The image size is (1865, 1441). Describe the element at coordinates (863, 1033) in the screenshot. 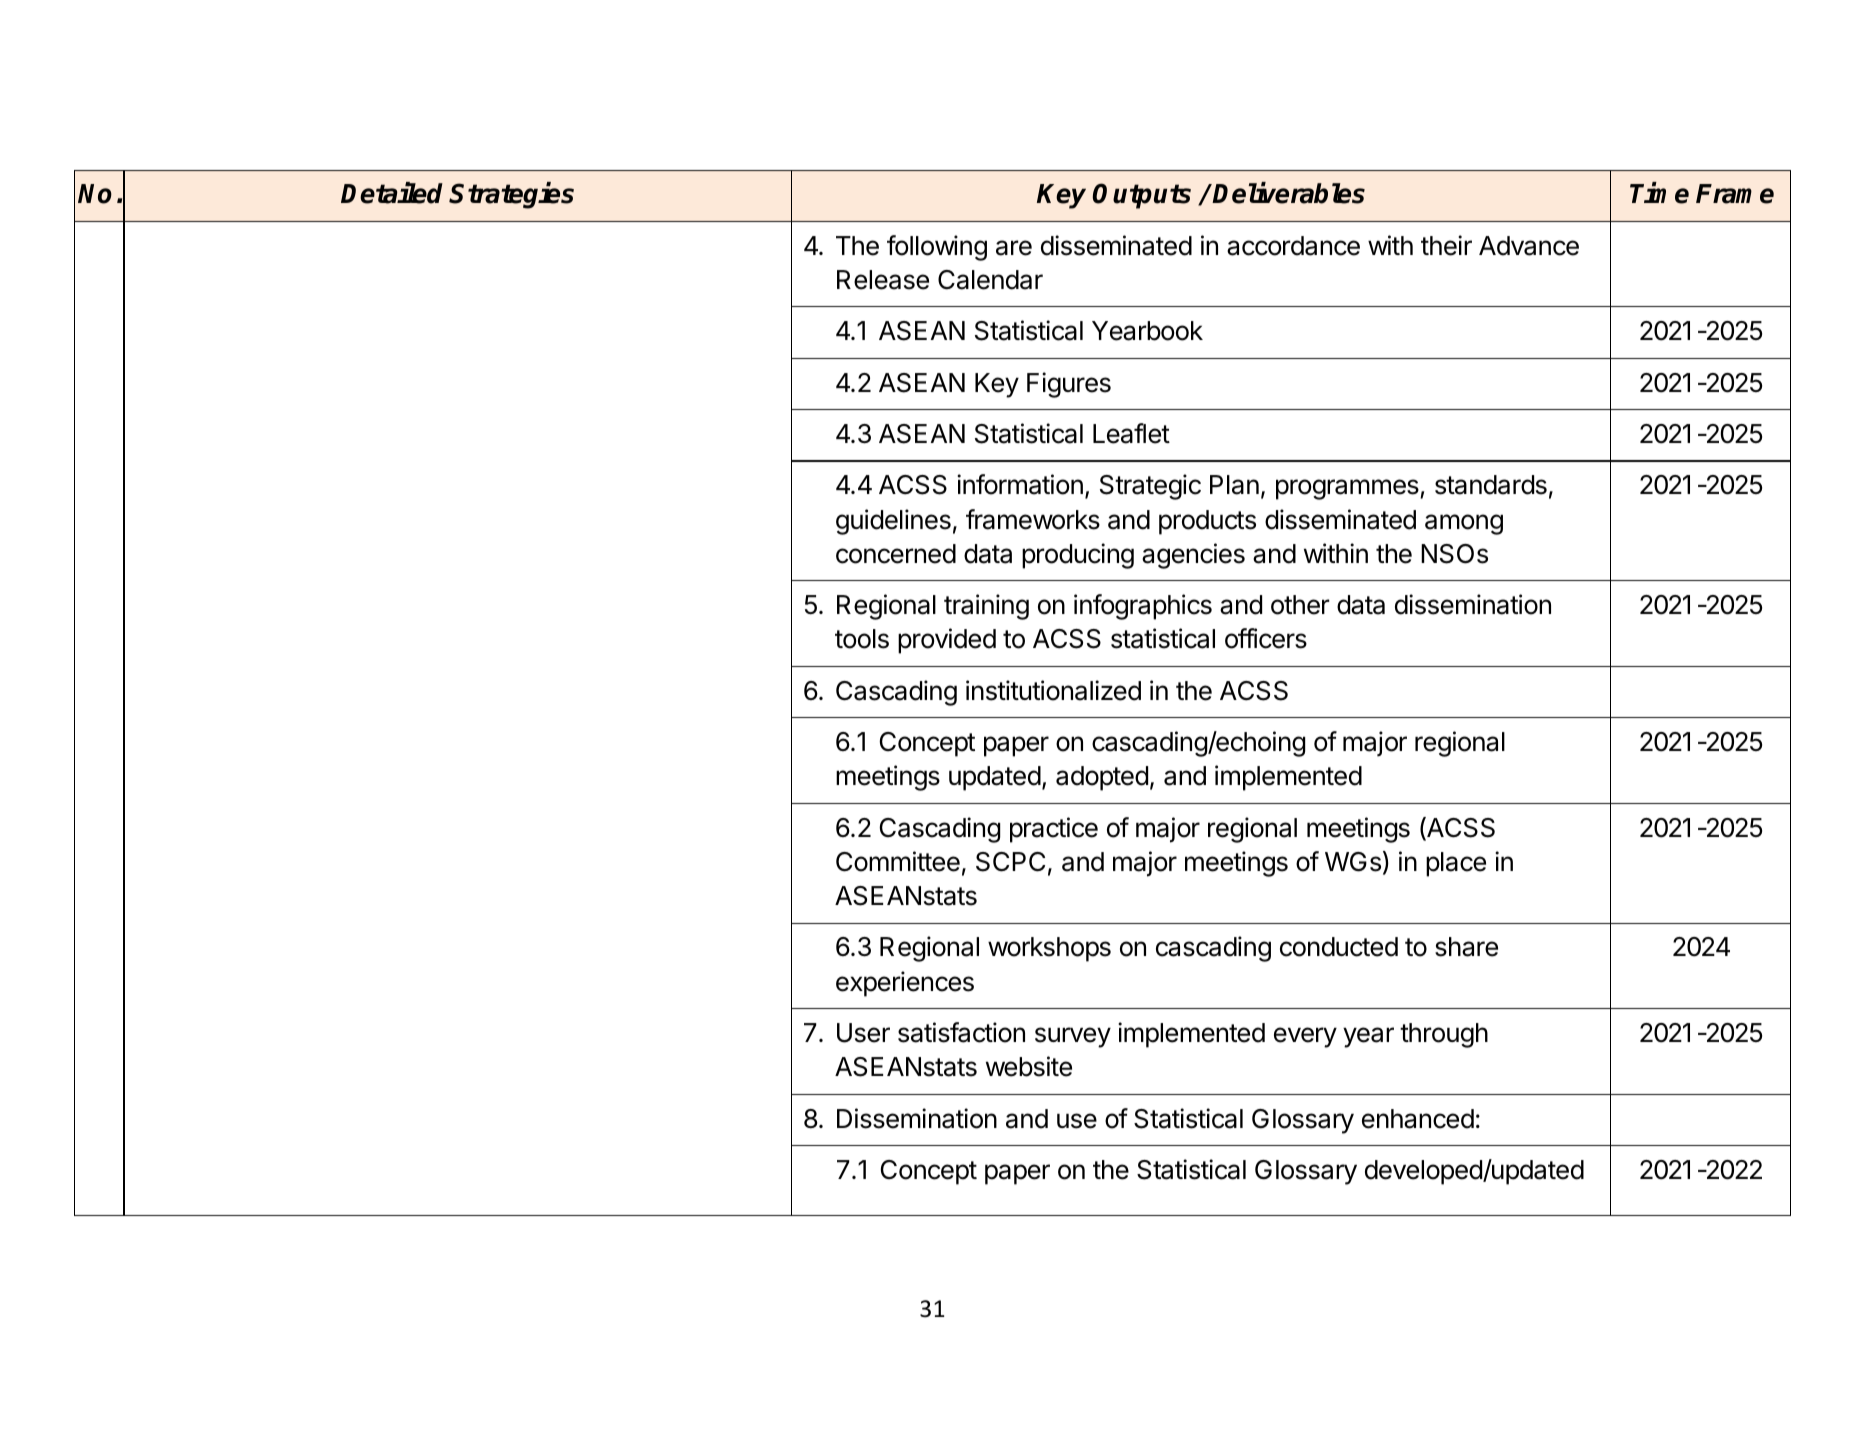

I see `User` at that location.
